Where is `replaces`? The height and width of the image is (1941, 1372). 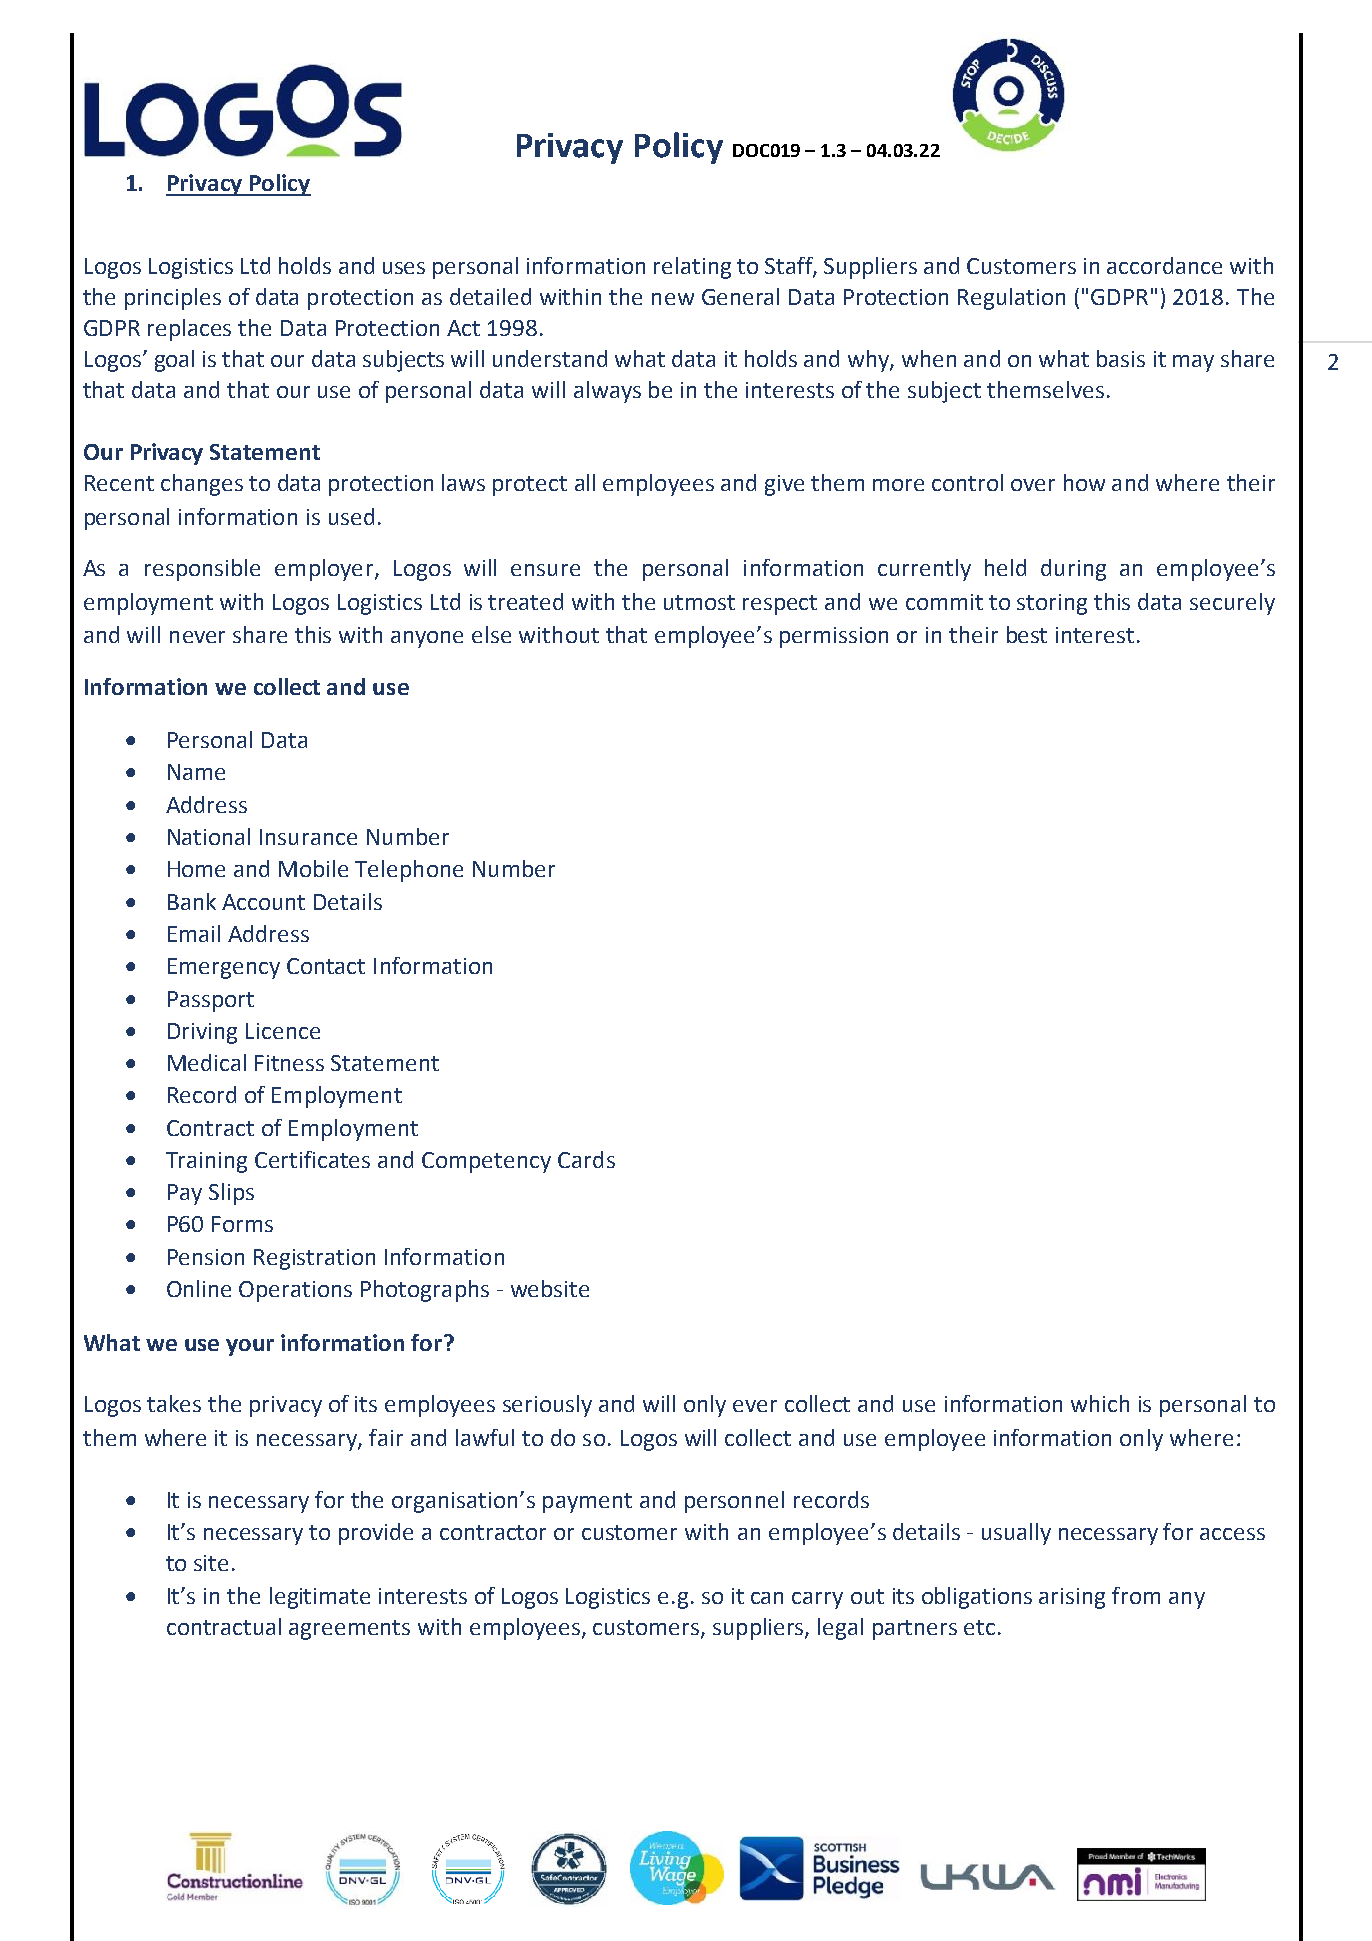 replaces is located at coordinates (189, 330).
